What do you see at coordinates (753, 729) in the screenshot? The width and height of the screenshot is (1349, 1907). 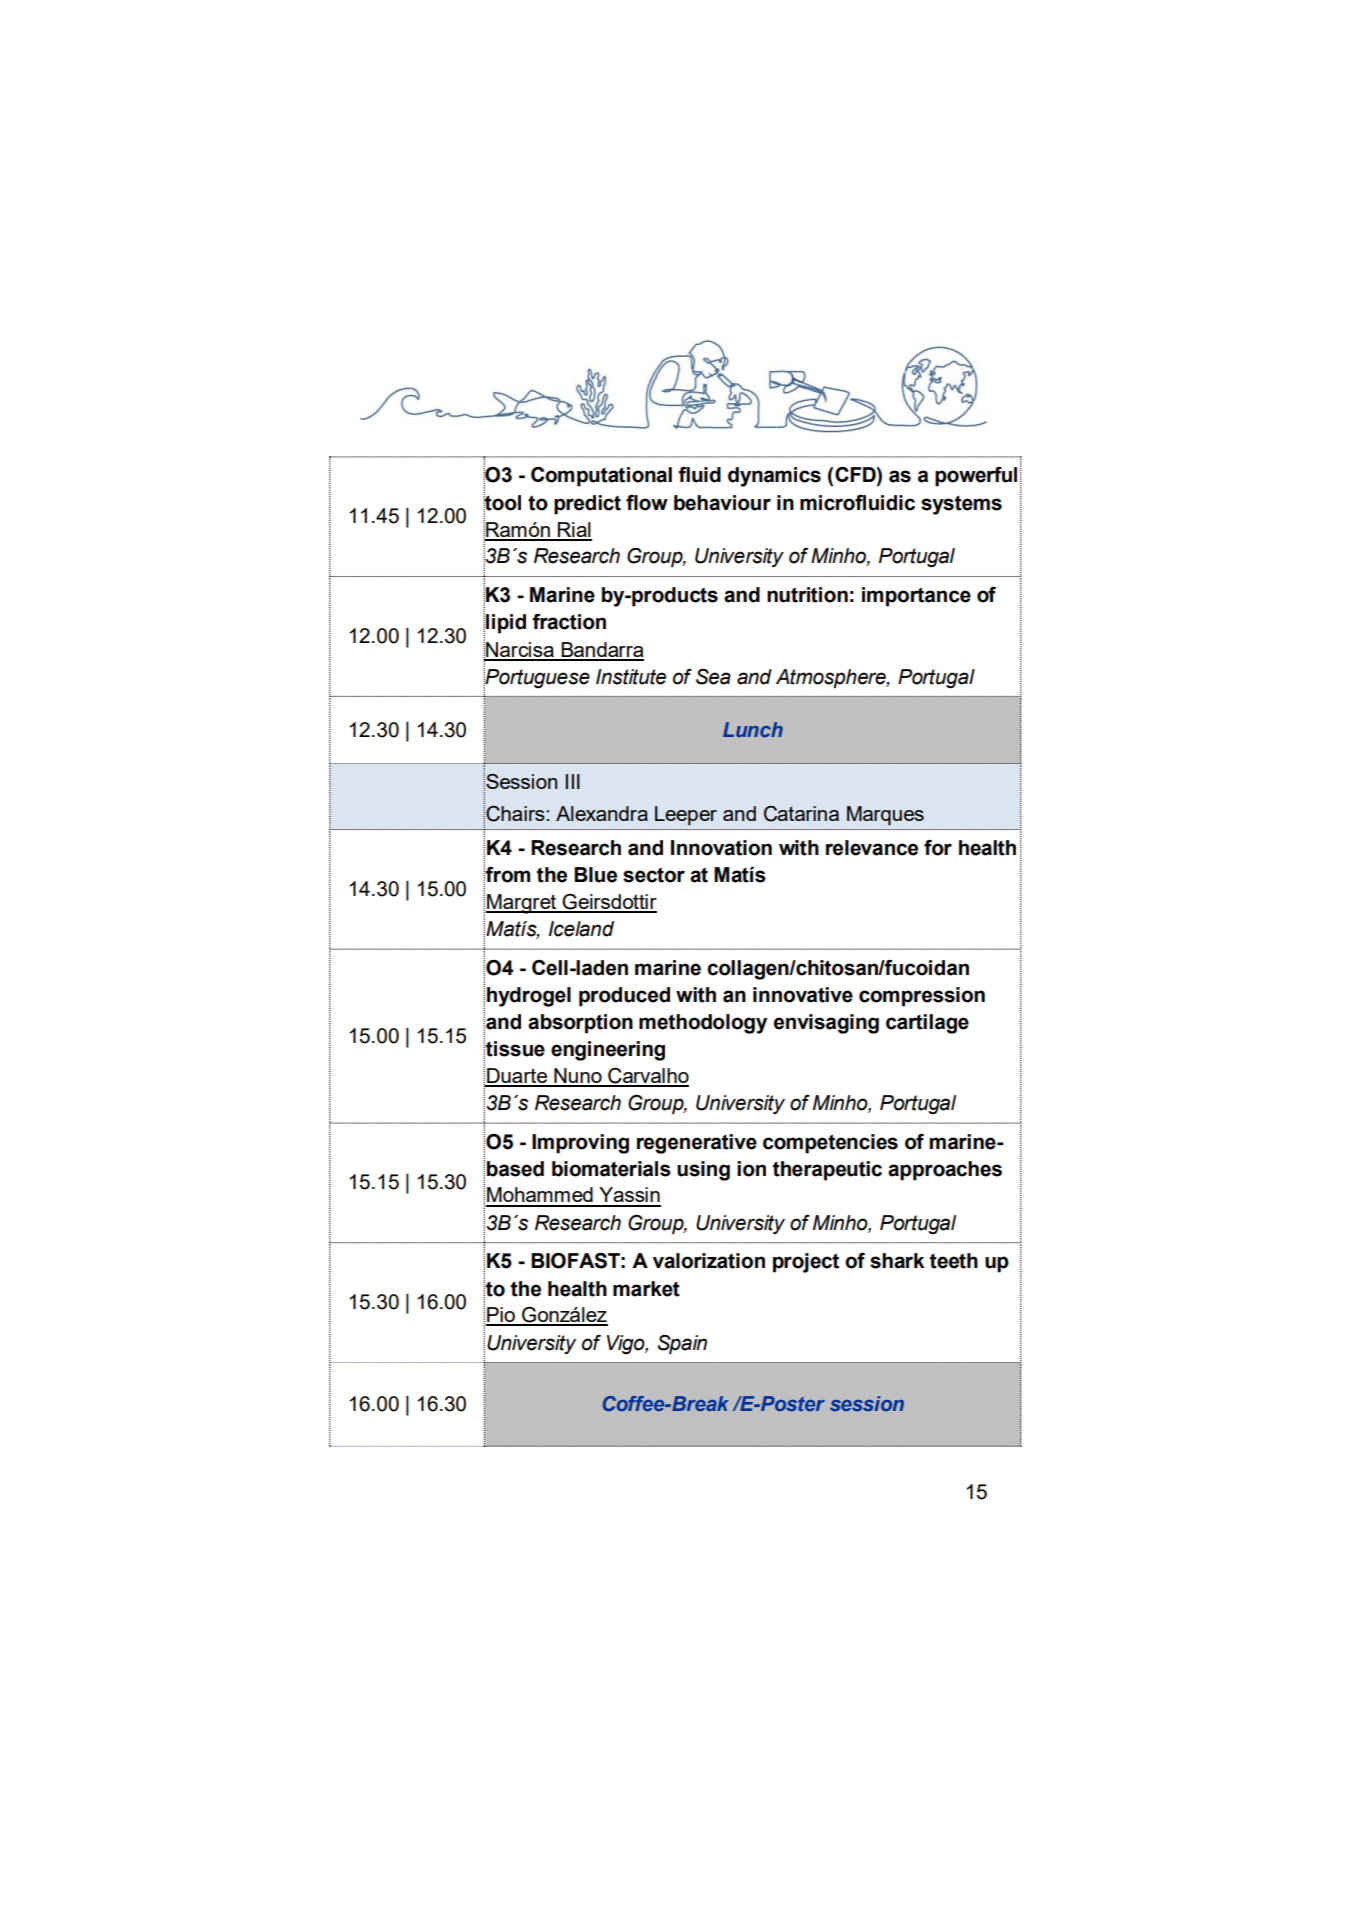 I see `Lunch` at bounding box center [753, 729].
